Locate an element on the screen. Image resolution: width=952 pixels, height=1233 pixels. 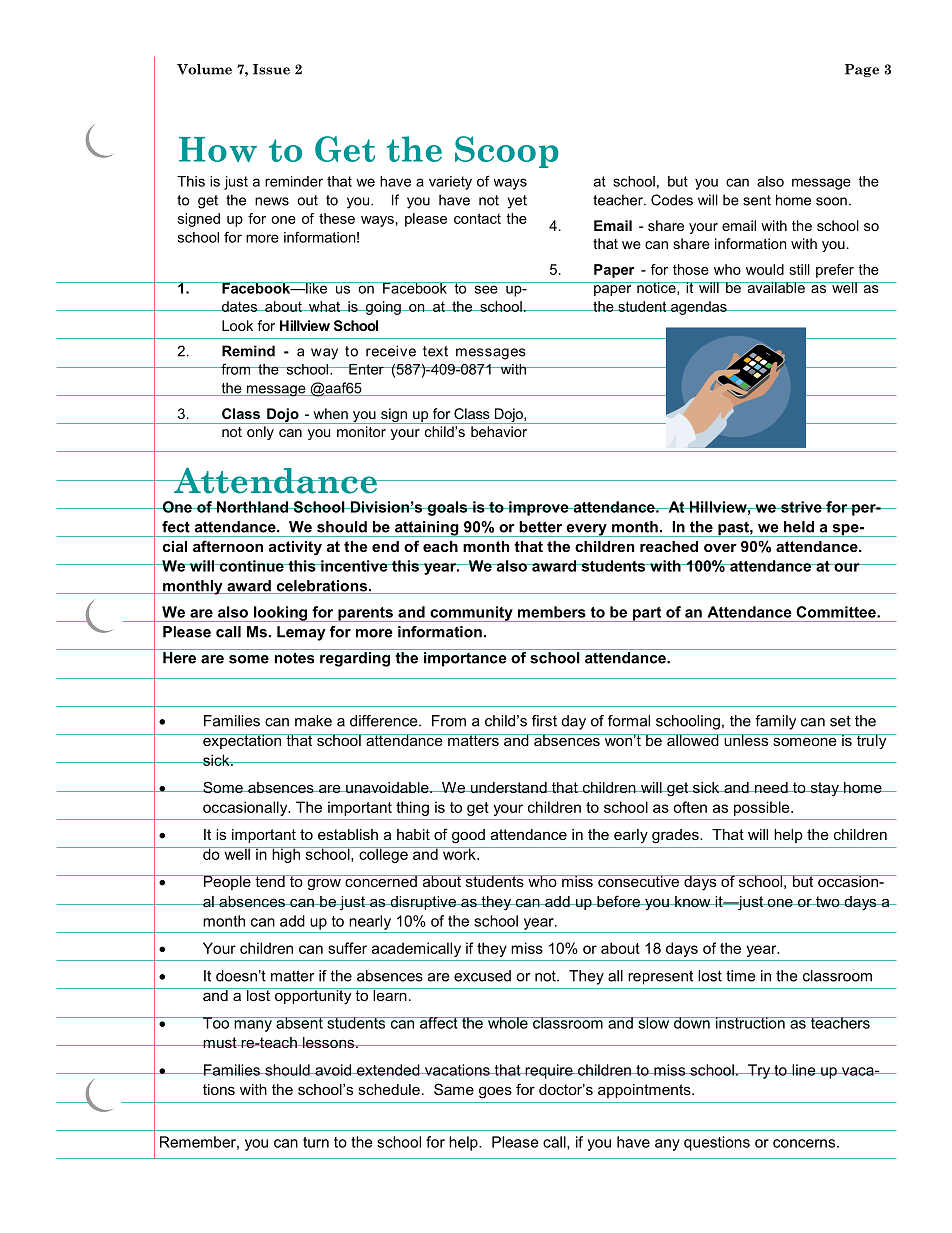
Issue is located at coordinates (271, 69).
